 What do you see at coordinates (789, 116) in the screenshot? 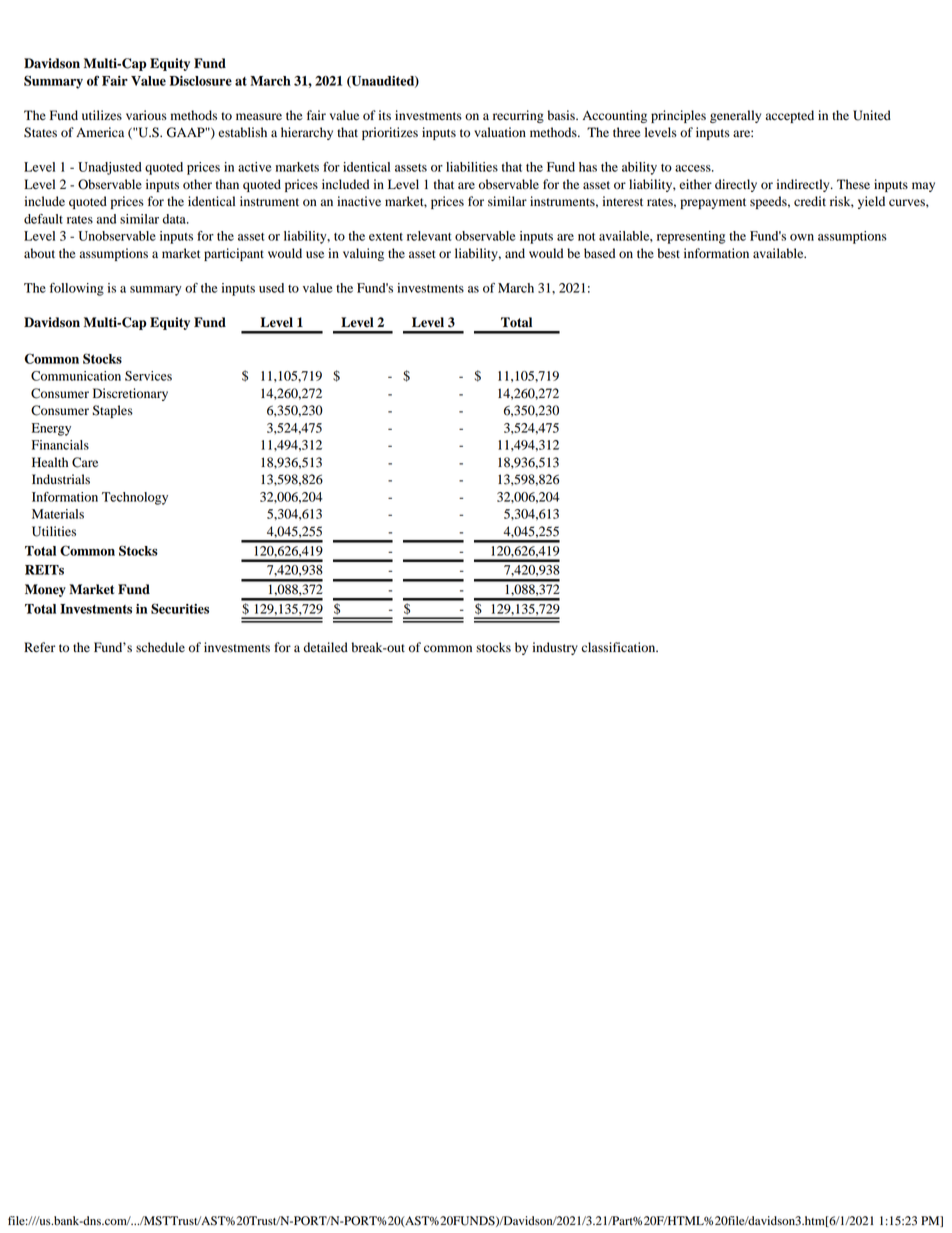
I see `accepted` at bounding box center [789, 116].
